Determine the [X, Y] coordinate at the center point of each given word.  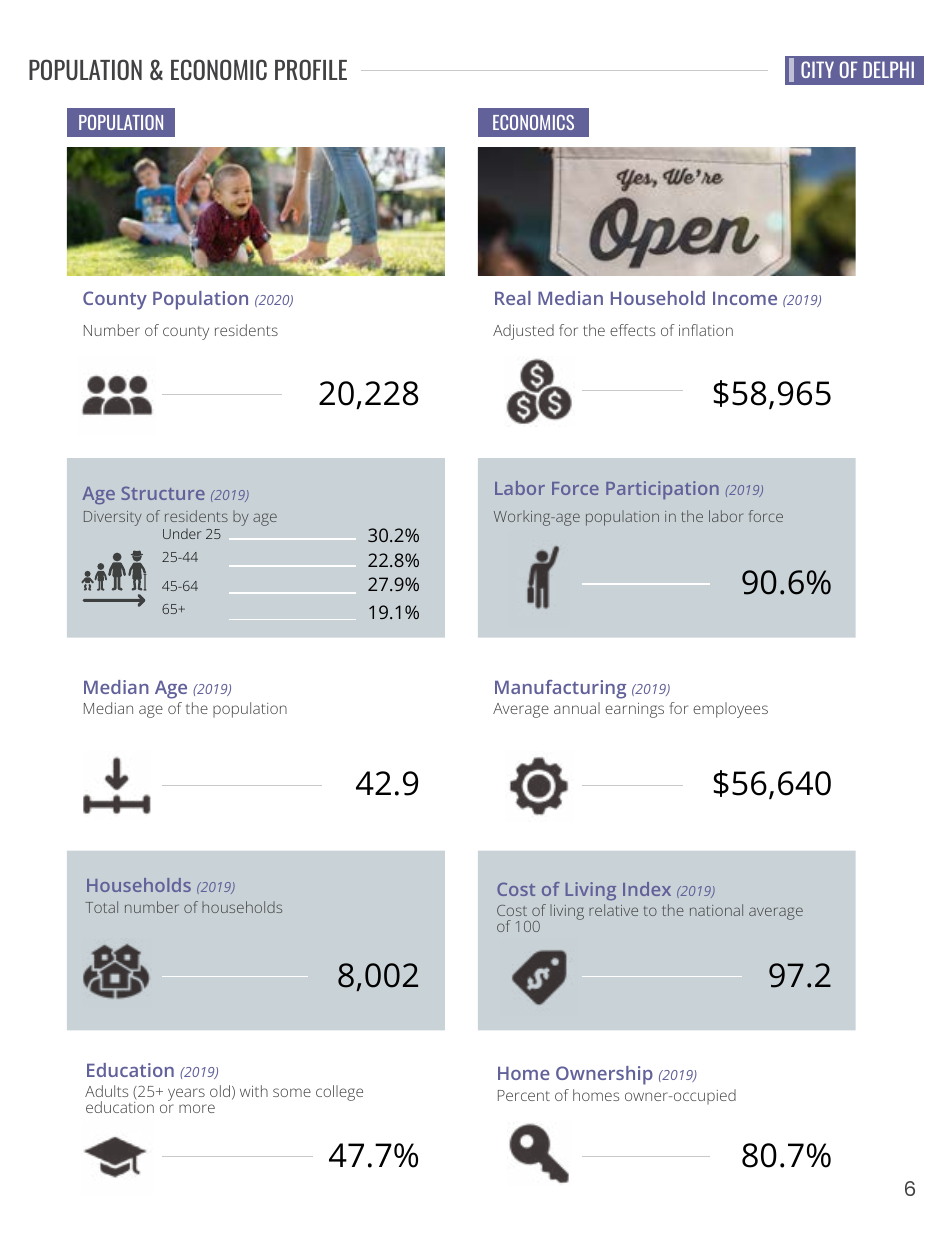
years [186, 1094]
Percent [524, 1095]
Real [513, 298]
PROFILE [311, 69]
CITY [817, 69]
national [716, 910]
